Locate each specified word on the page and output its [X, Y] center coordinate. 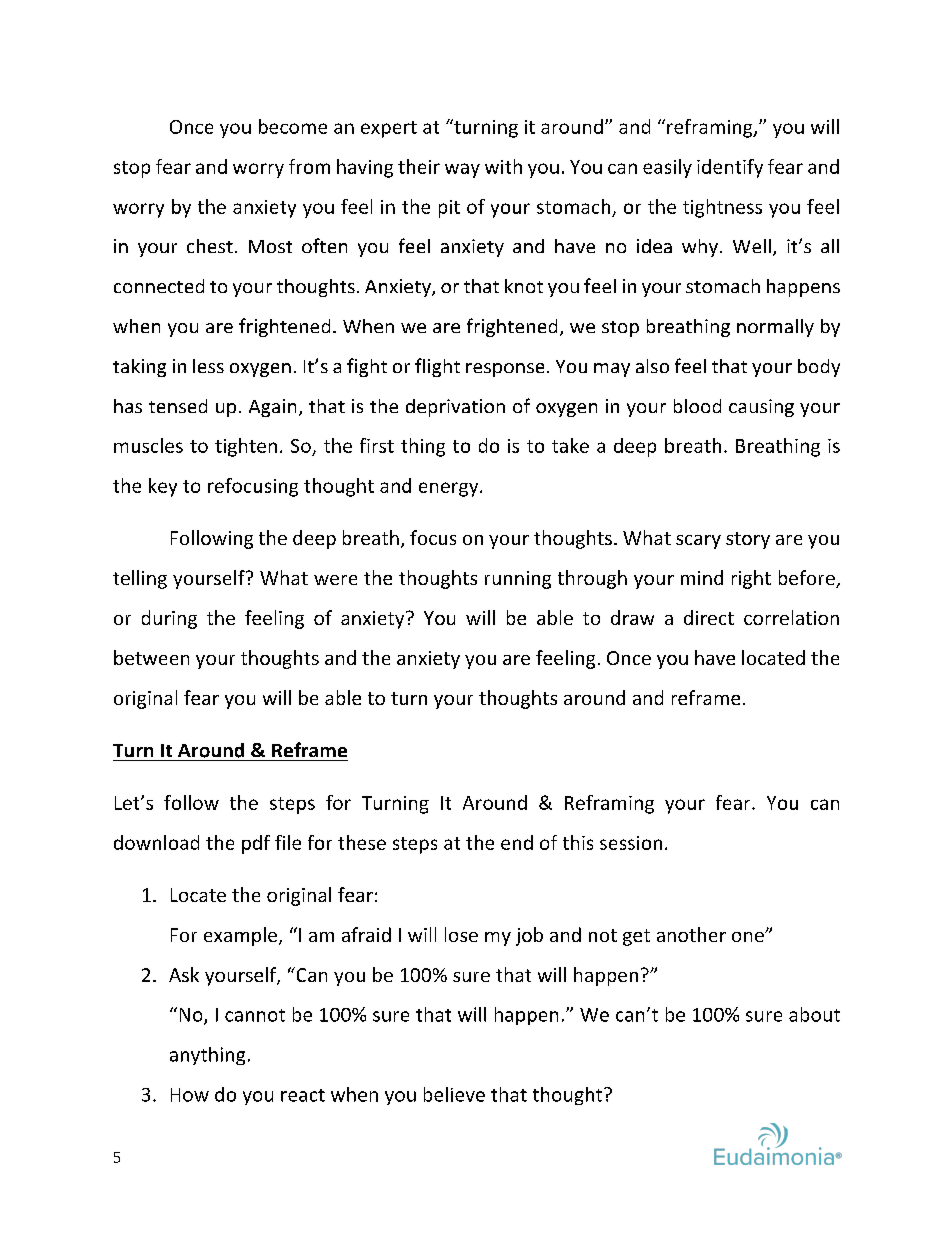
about [814, 1014]
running [518, 580]
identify [730, 168]
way [462, 170]
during [169, 619]
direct [709, 617]
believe [454, 1094]
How [190, 1095]
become [293, 126]
